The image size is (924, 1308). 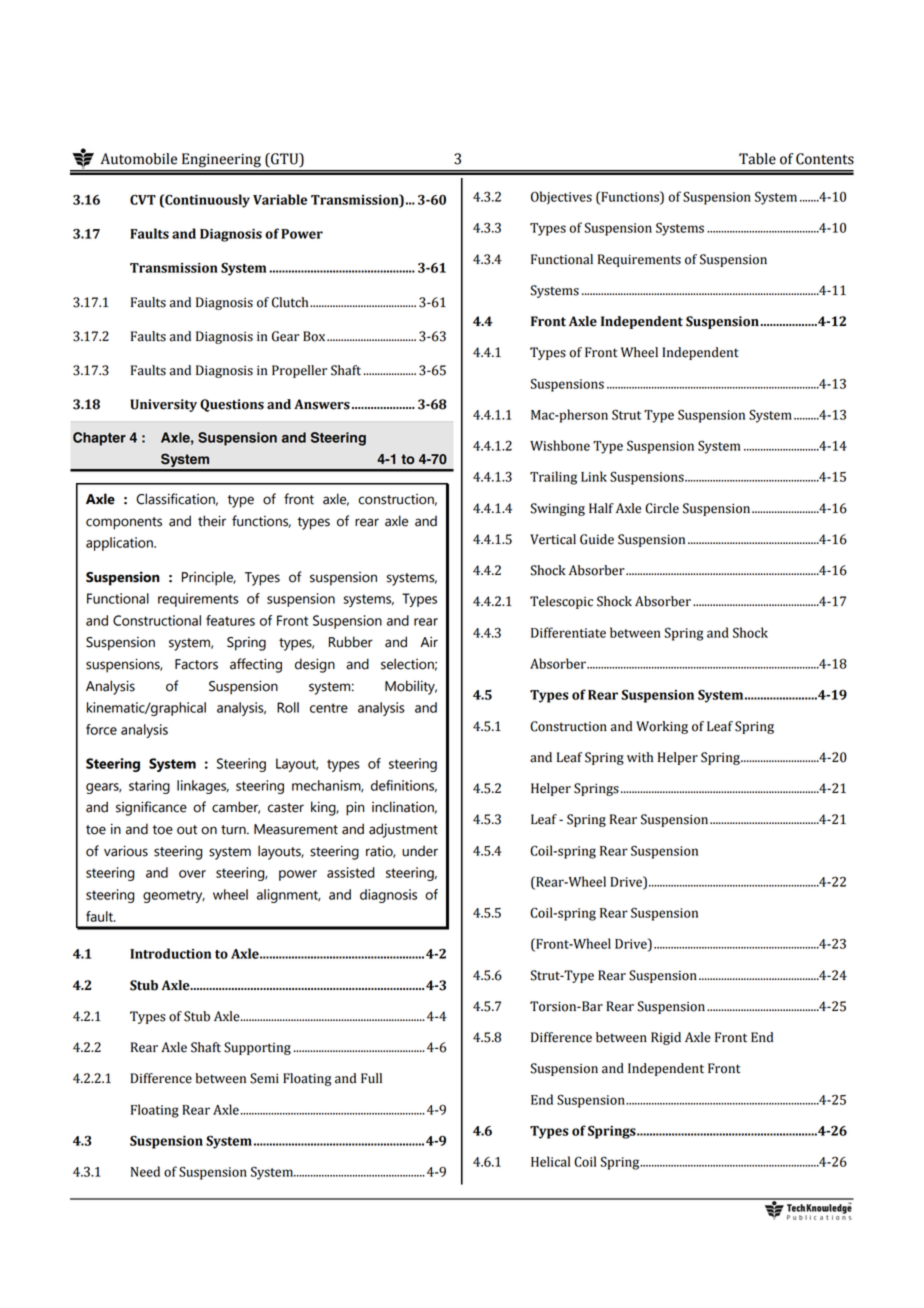 I want to click on definitions, so click(x=404, y=786).
